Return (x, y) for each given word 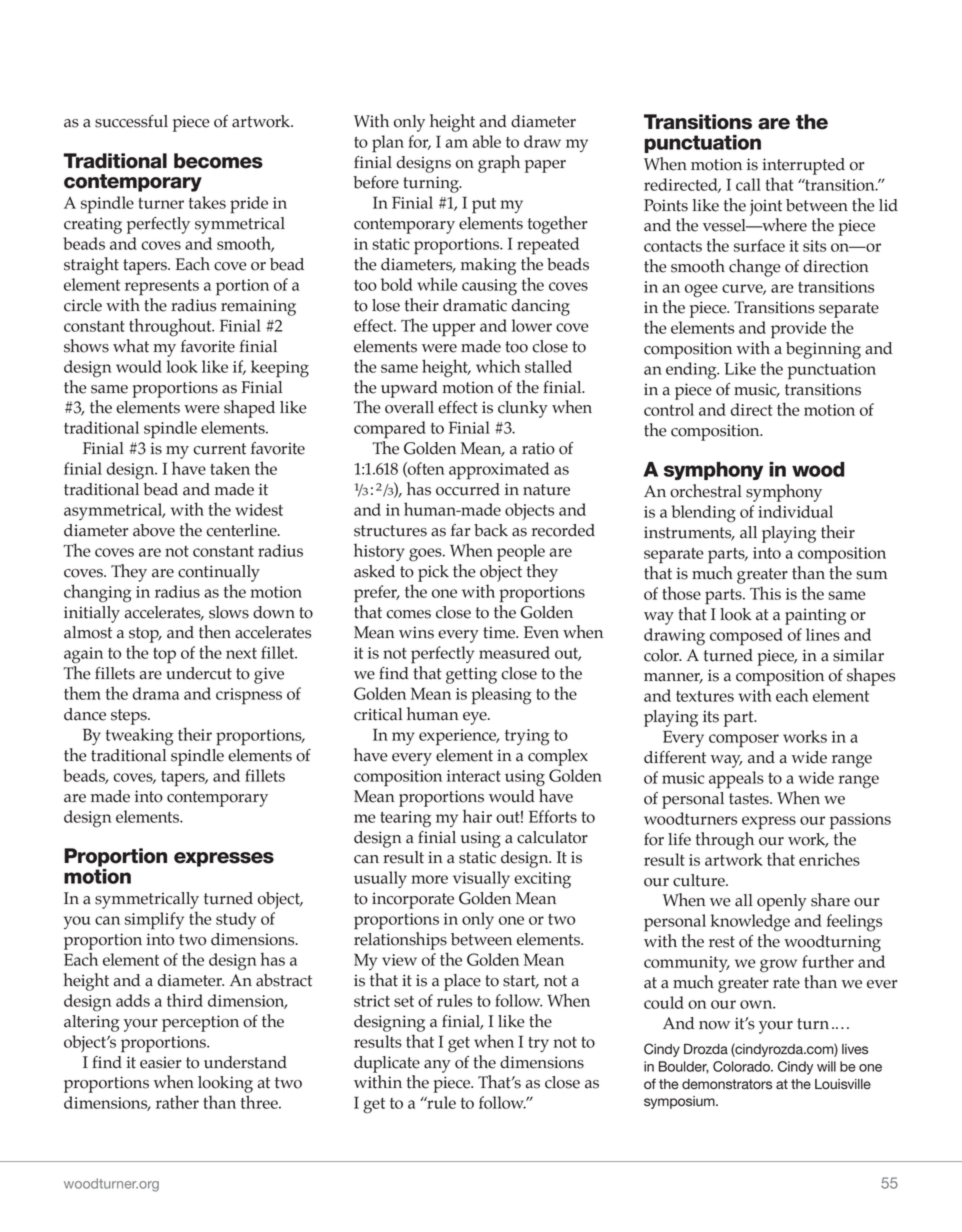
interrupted (803, 166)
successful (131, 121)
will (826, 1066)
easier (160, 1062)
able (487, 141)
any (437, 1066)
